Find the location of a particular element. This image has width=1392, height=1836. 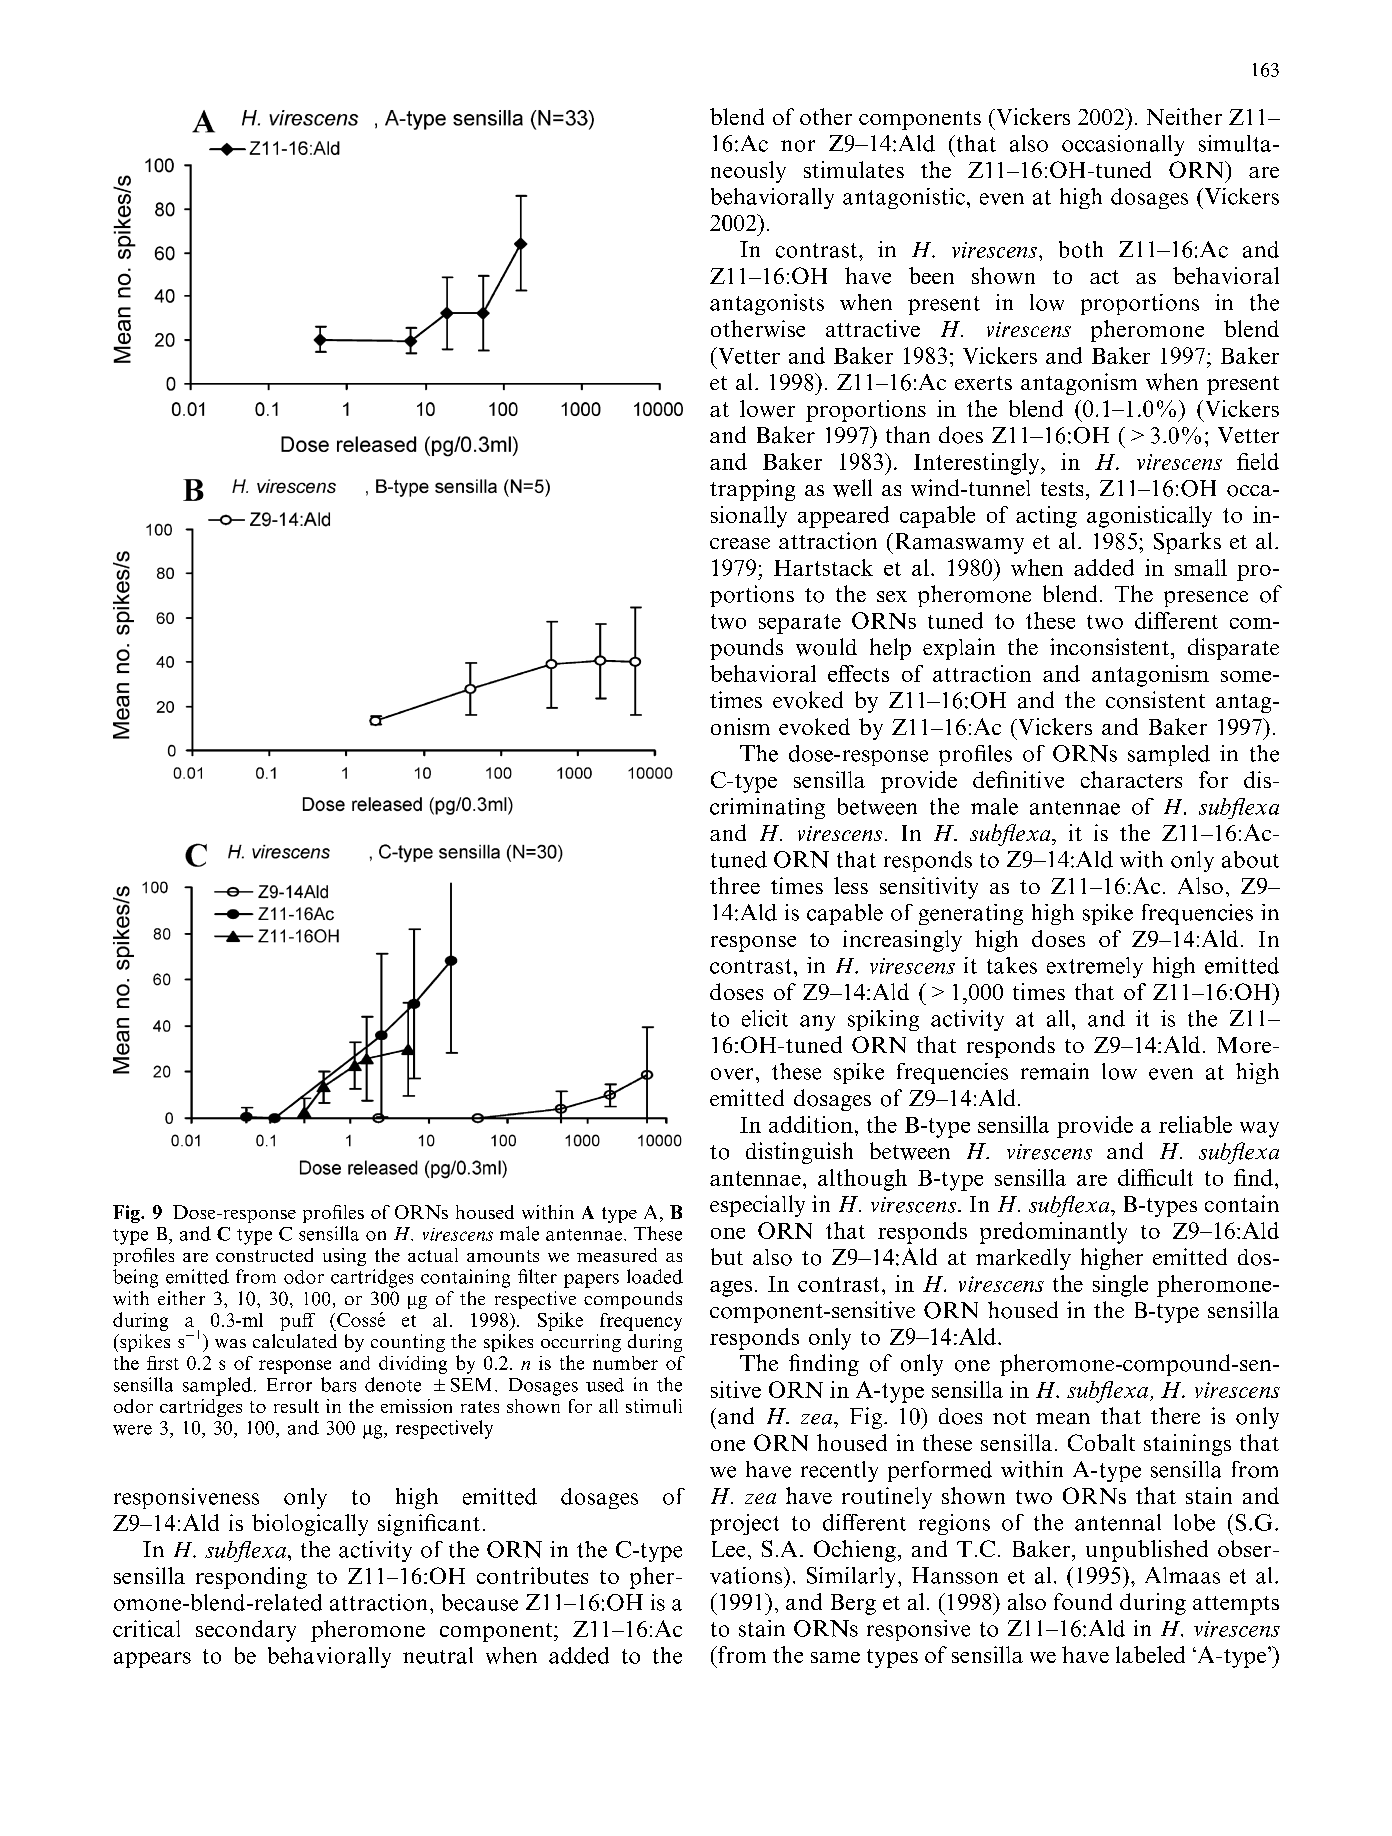

Lee is located at coordinates (728, 1549).
